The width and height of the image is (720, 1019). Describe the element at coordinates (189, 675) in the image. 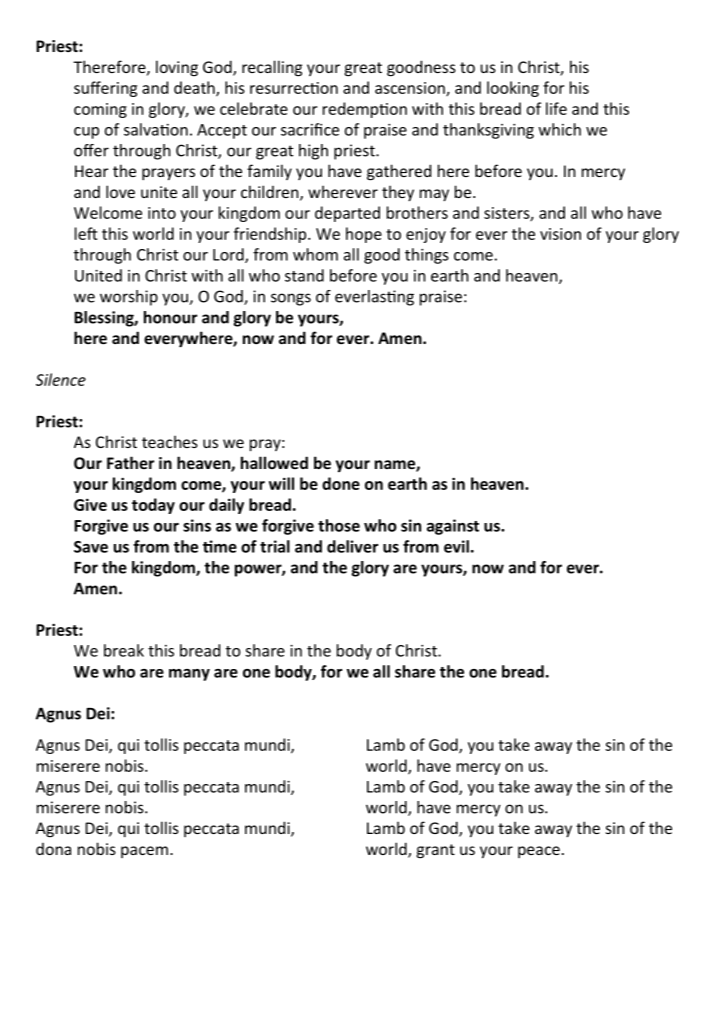

I see `many` at that location.
